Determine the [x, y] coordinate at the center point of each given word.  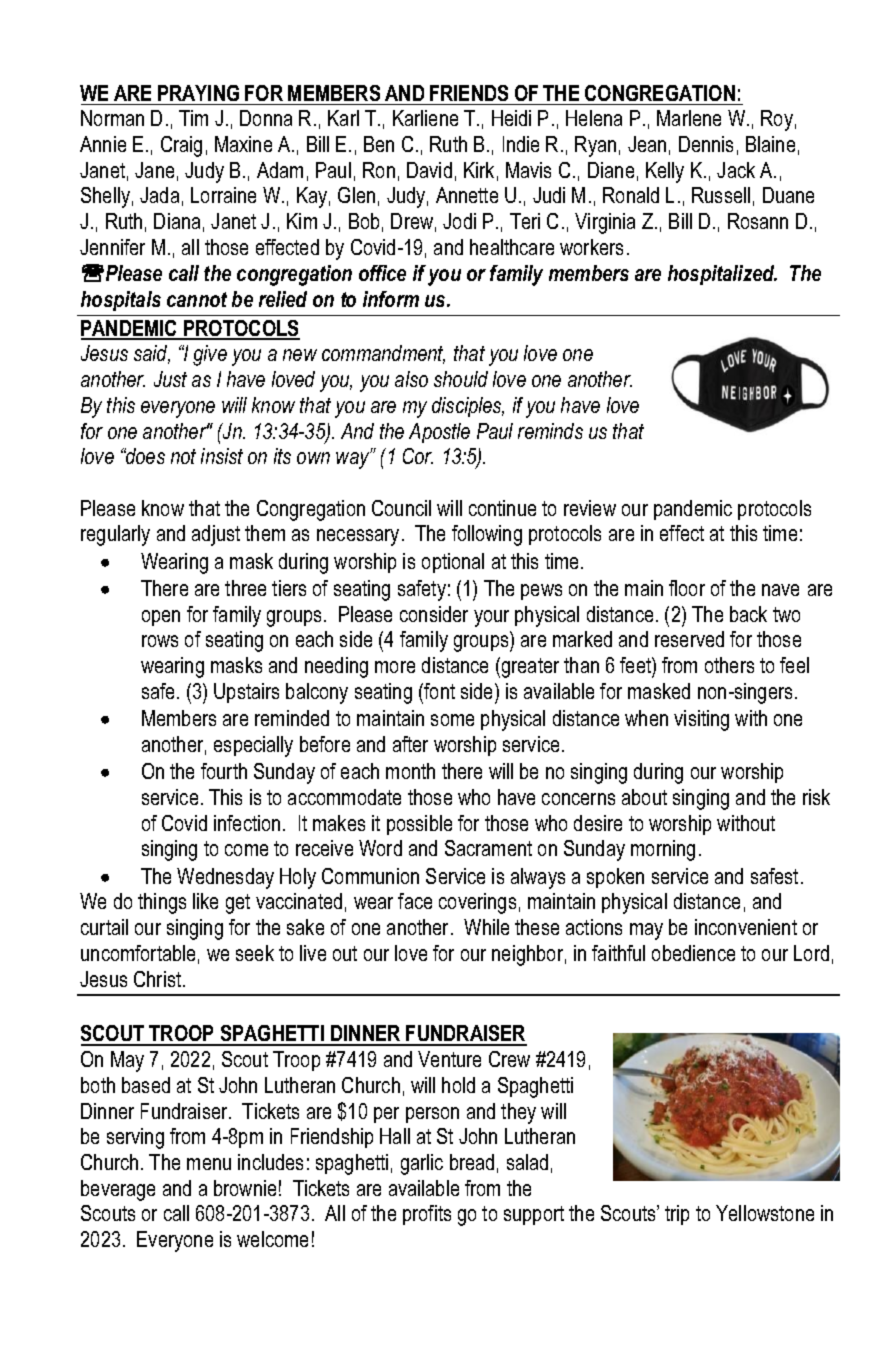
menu [209, 1164]
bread [472, 1162]
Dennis [706, 144]
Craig [181, 146]
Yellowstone [765, 1213]
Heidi [511, 118]
